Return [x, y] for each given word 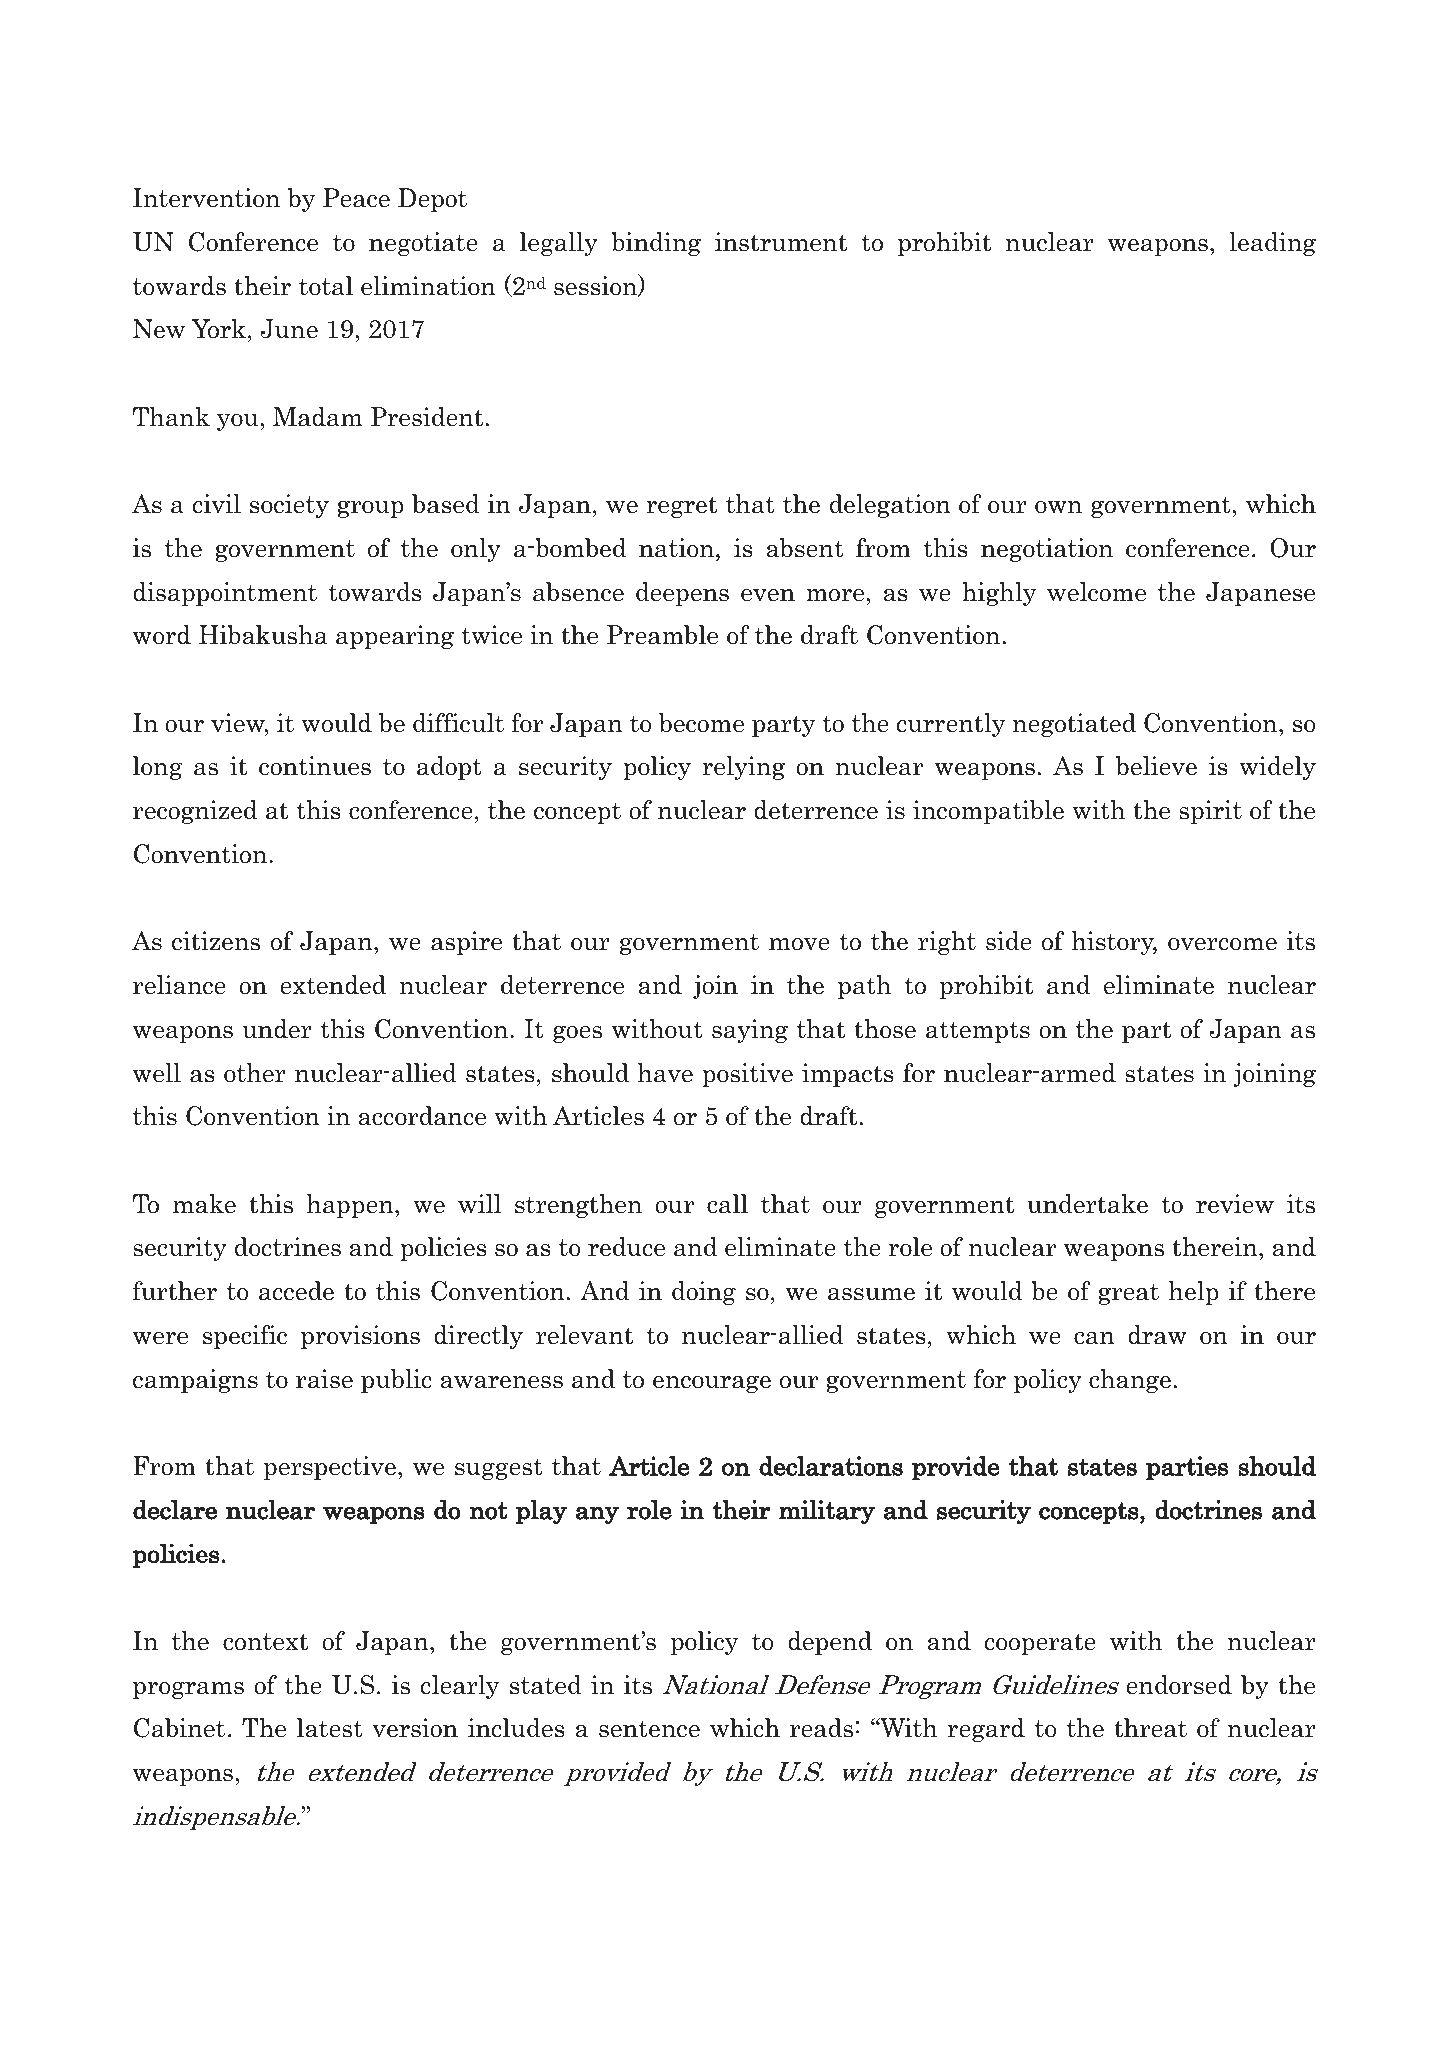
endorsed [1179, 1685]
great [1128, 1294]
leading [1272, 244]
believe [1156, 766]
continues [315, 766]
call [727, 1204]
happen [351, 1206]
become [701, 723]
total [326, 286]
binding [656, 244]
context [265, 1642]
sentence [649, 1729]
